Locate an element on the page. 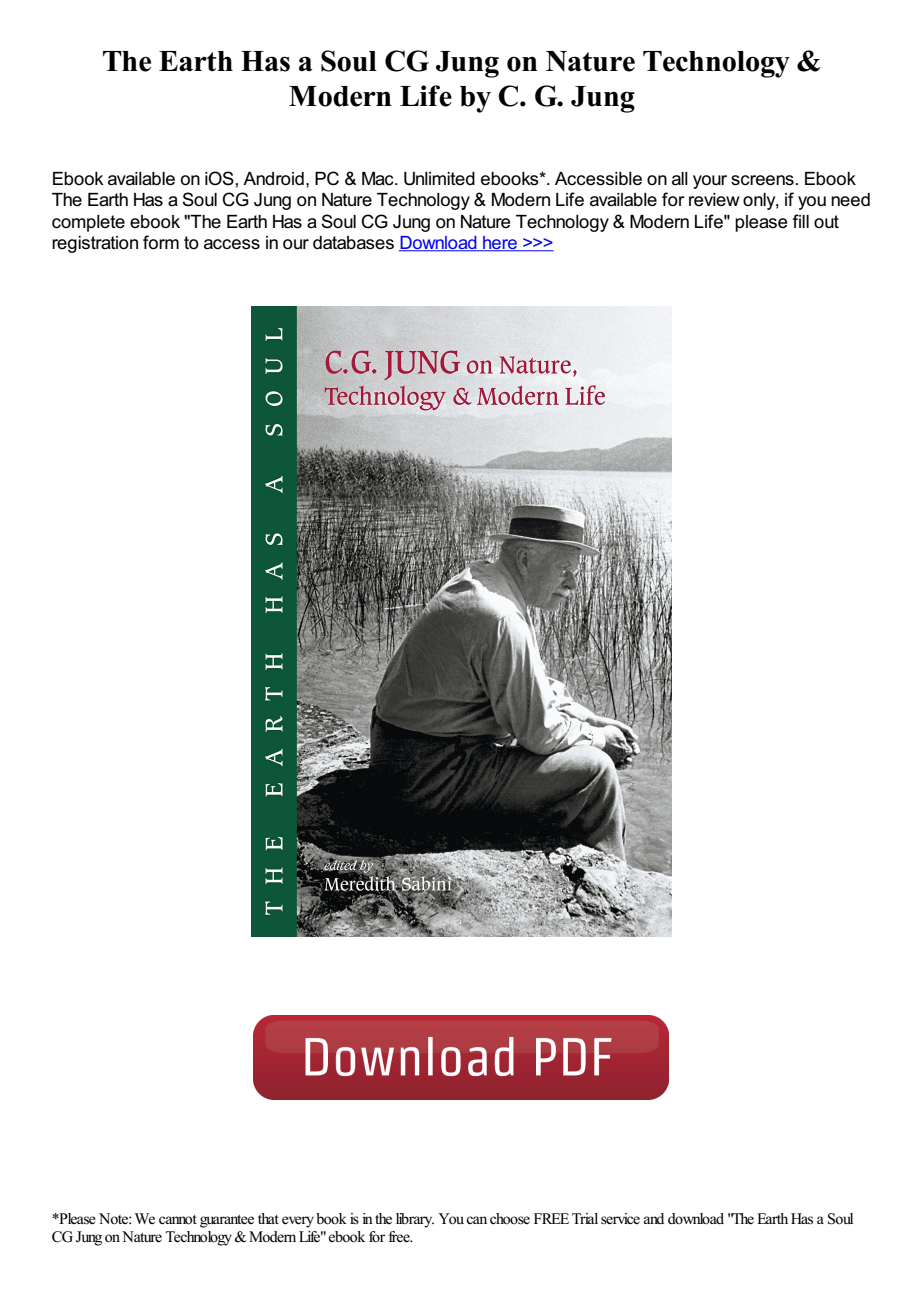 This page has width=924, height=1308. your is located at coordinates (710, 182).
